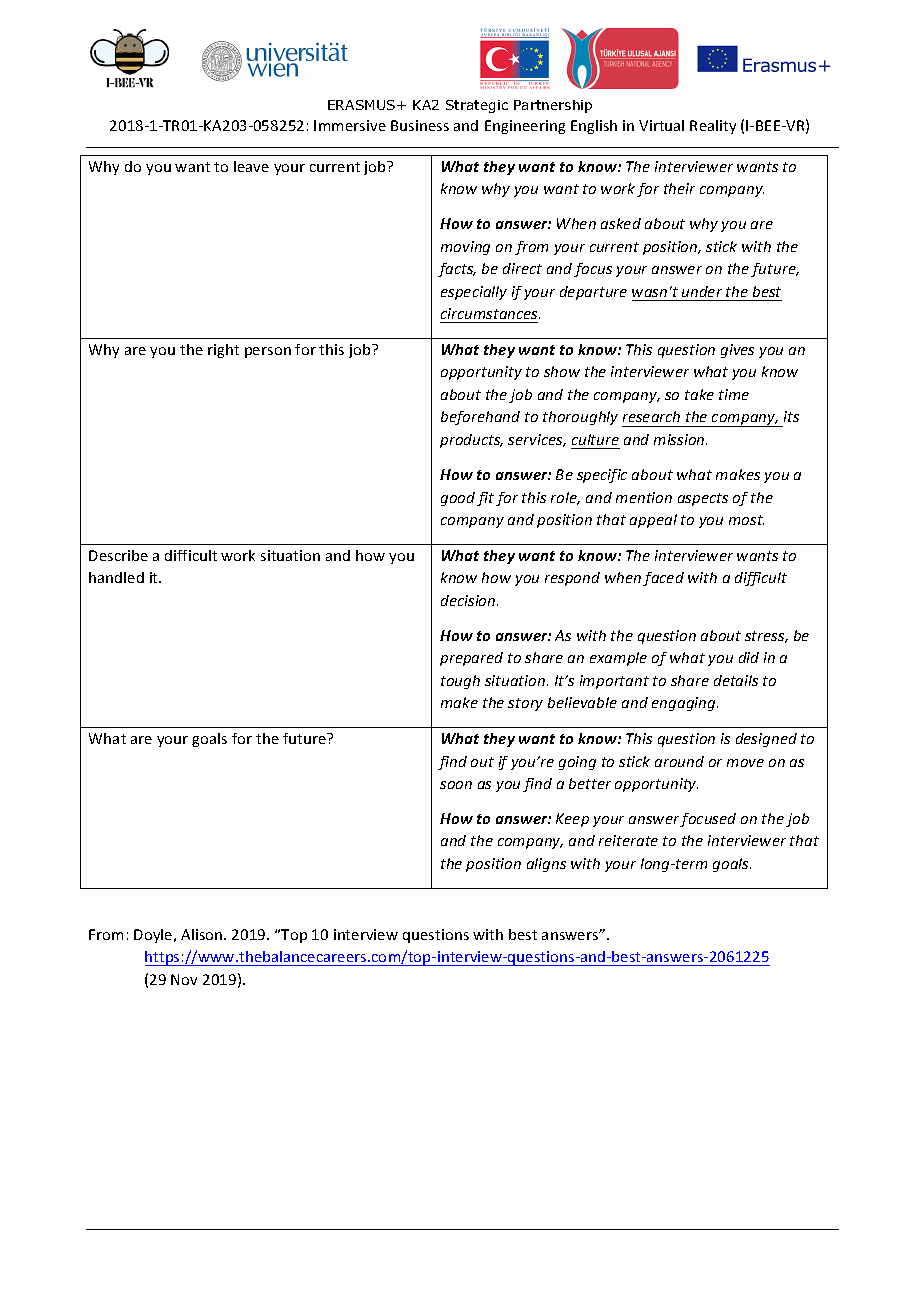 This document has width=924, height=1308. I want to click on Reality, so click(713, 127).
